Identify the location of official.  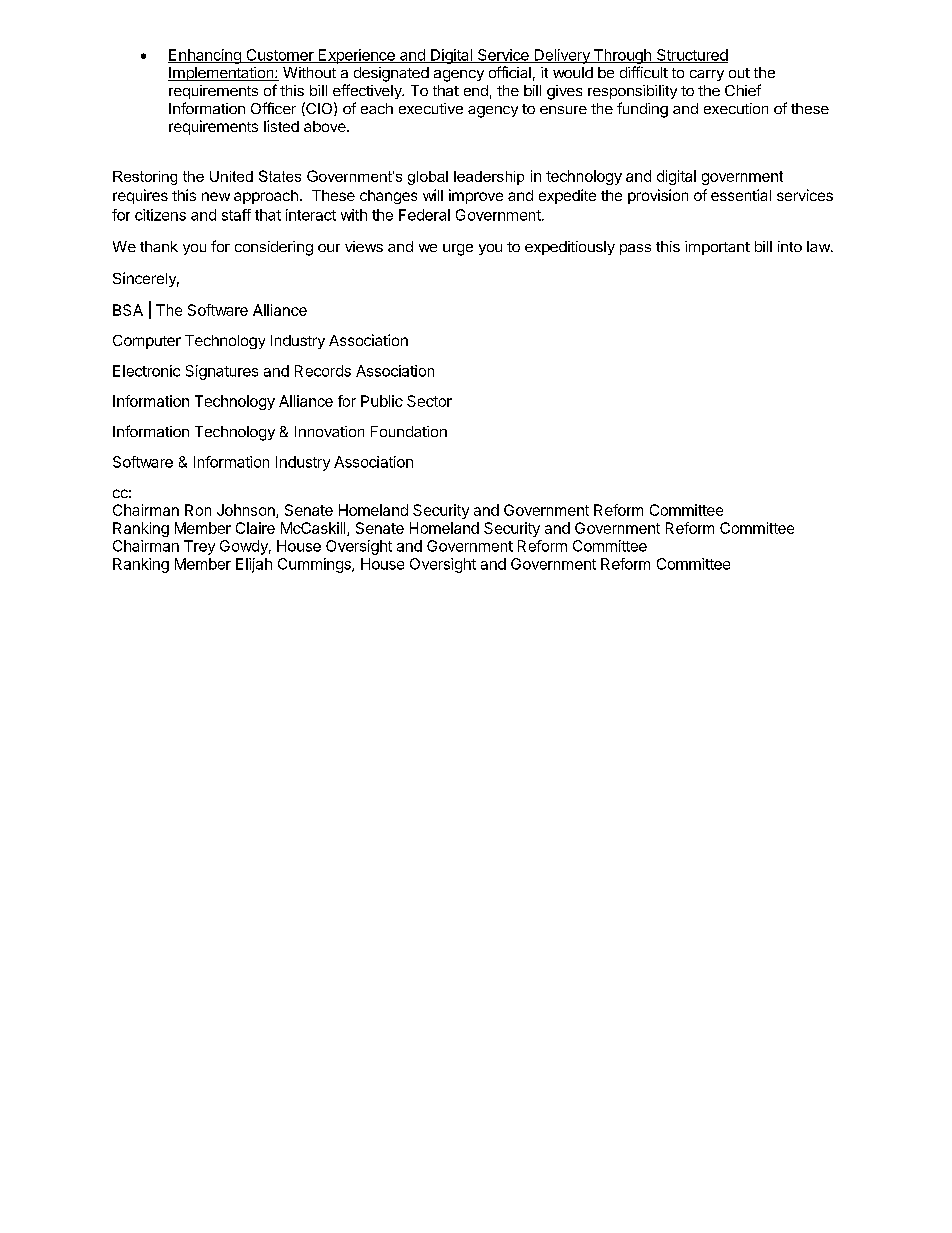
(510, 72).
